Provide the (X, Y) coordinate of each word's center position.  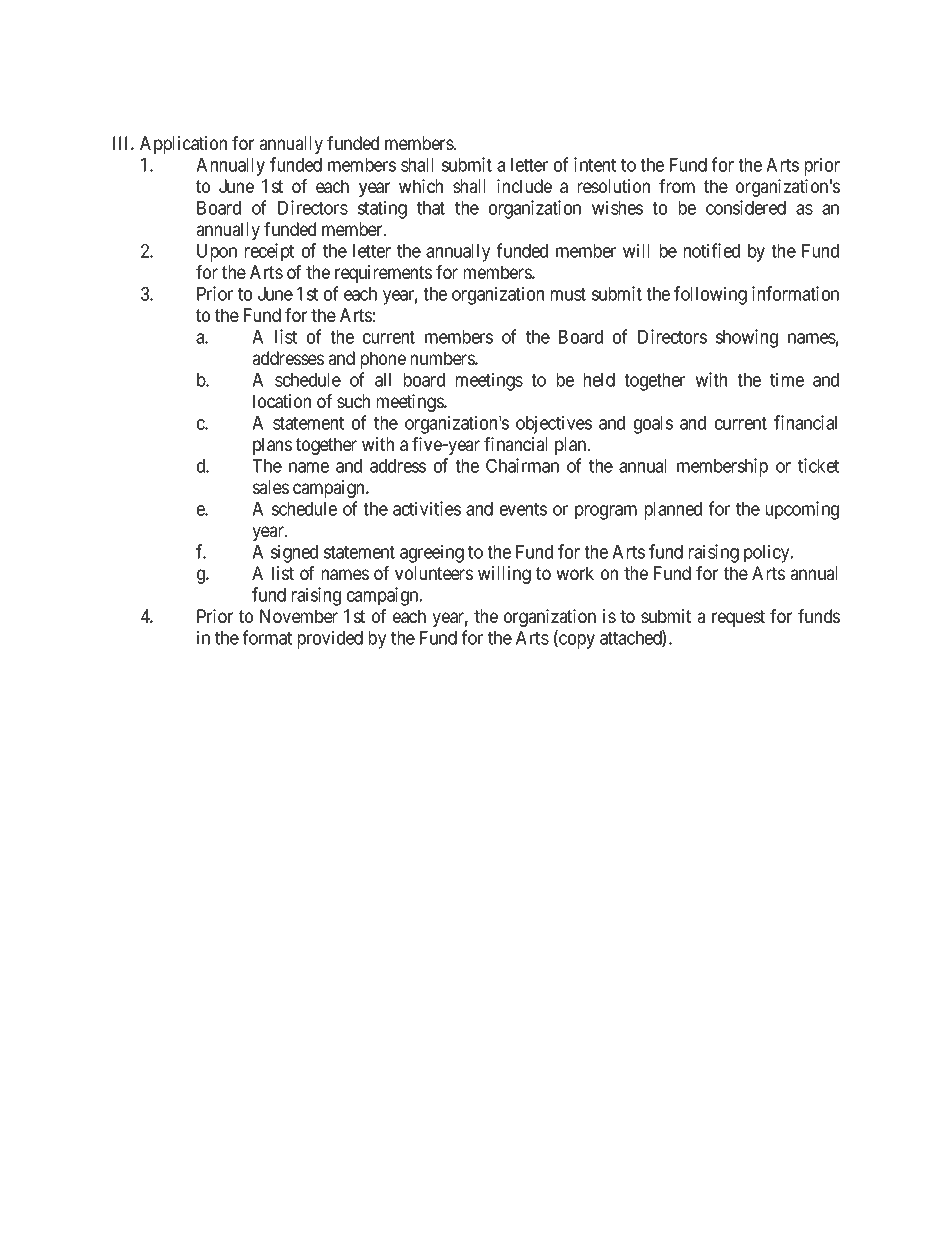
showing (747, 338)
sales (271, 487)
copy (576, 641)
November (299, 616)
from (677, 186)
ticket (818, 465)
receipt (269, 252)
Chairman (522, 465)
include (524, 186)
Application (183, 145)
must (568, 294)
